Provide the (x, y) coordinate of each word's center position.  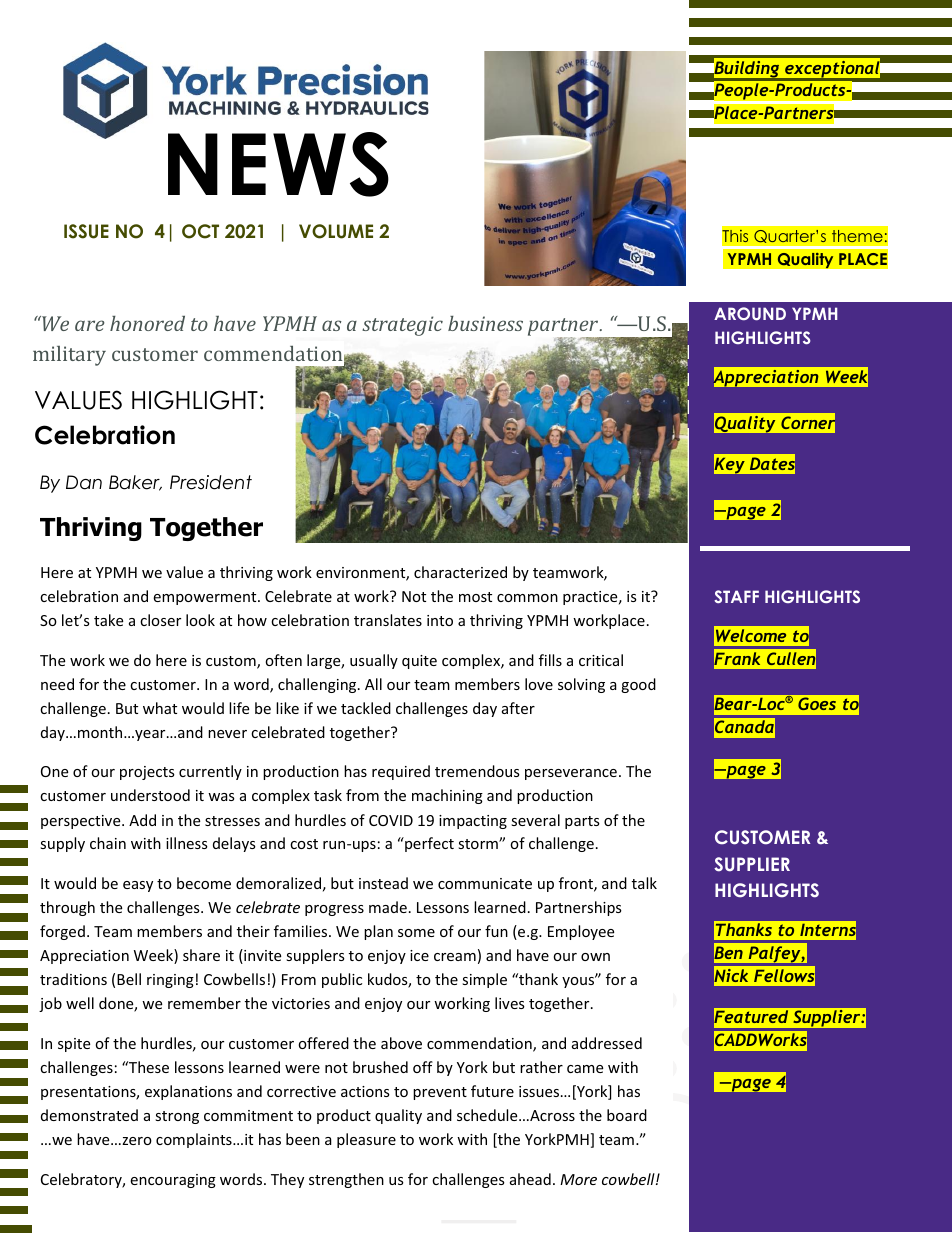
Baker (135, 483)
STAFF (736, 596)
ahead (530, 1179)
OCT (200, 231)
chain (108, 843)
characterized (460, 572)
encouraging (173, 1181)
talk (644, 883)
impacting (473, 822)
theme (857, 236)
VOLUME (336, 231)
